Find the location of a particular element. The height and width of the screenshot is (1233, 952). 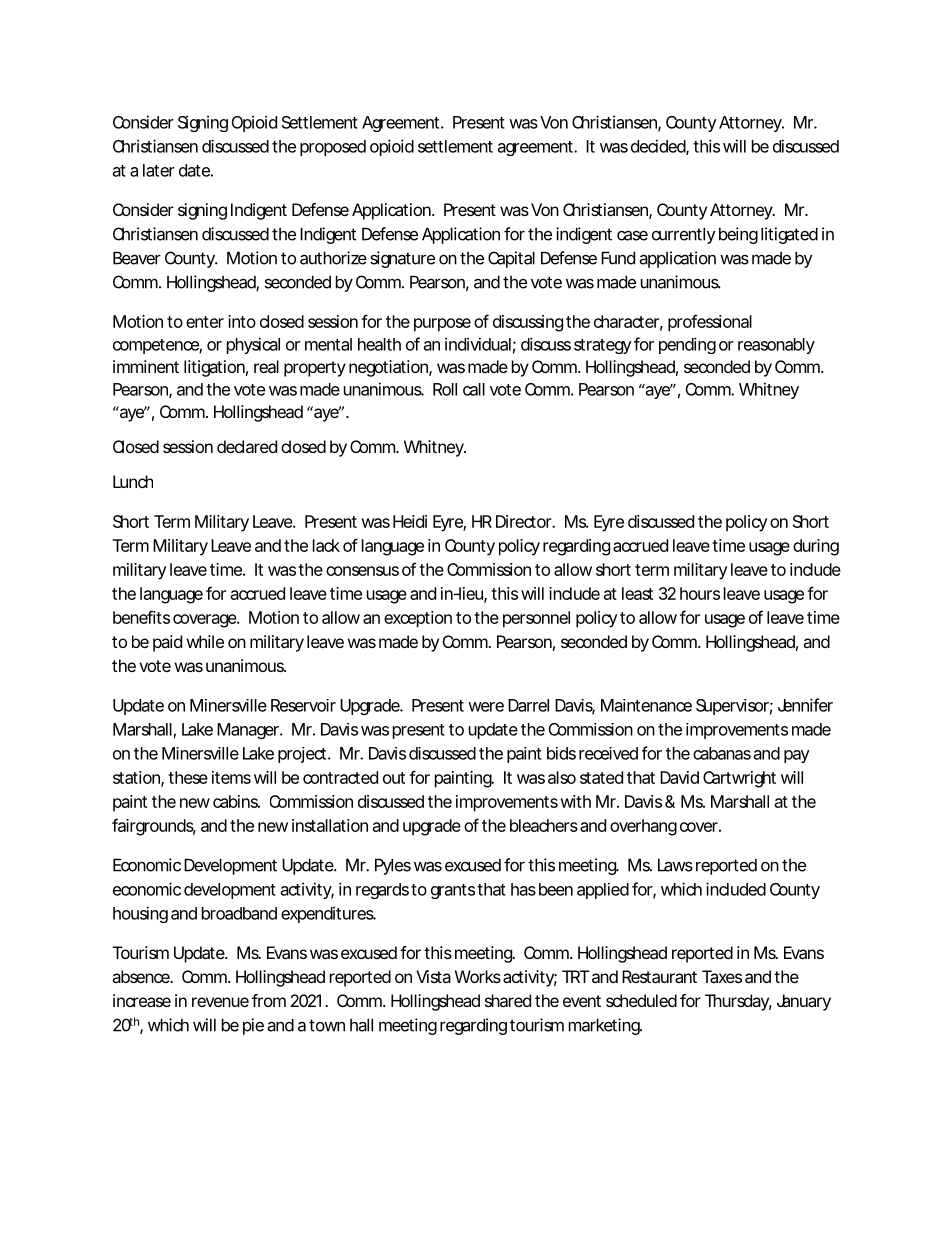

exception is located at coordinates (418, 619).
